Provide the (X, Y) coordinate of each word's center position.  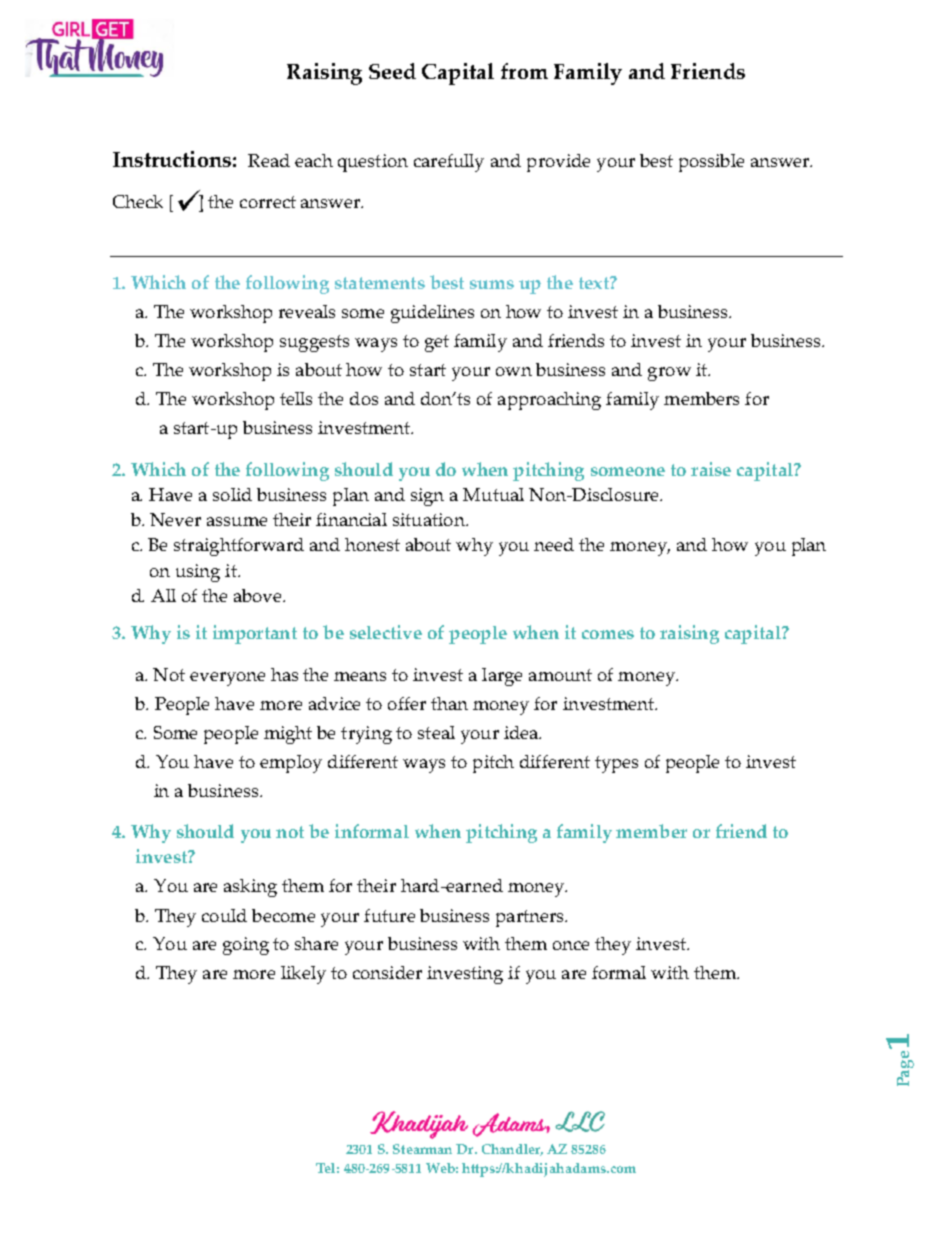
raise (711, 469)
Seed (392, 71)
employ (291, 764)
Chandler (512, 1150)
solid (232, 494)
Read (269, 160)
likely (303, 975)
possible (711, 163)
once (571, 945)
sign (427, 497)
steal (436, 732)
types (616, 764)
